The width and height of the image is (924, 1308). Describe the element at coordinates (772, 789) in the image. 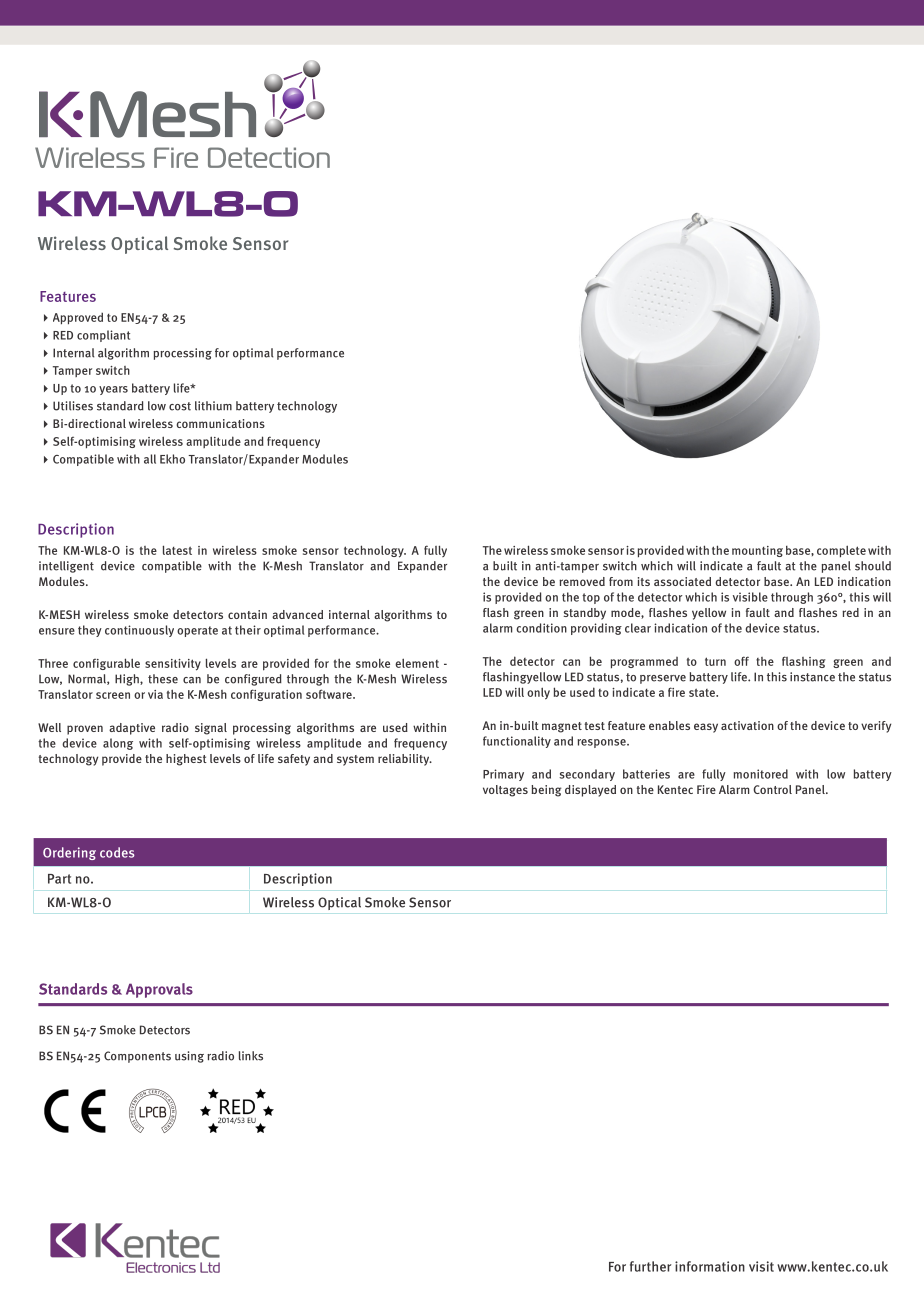

I see `Control` at that location.
